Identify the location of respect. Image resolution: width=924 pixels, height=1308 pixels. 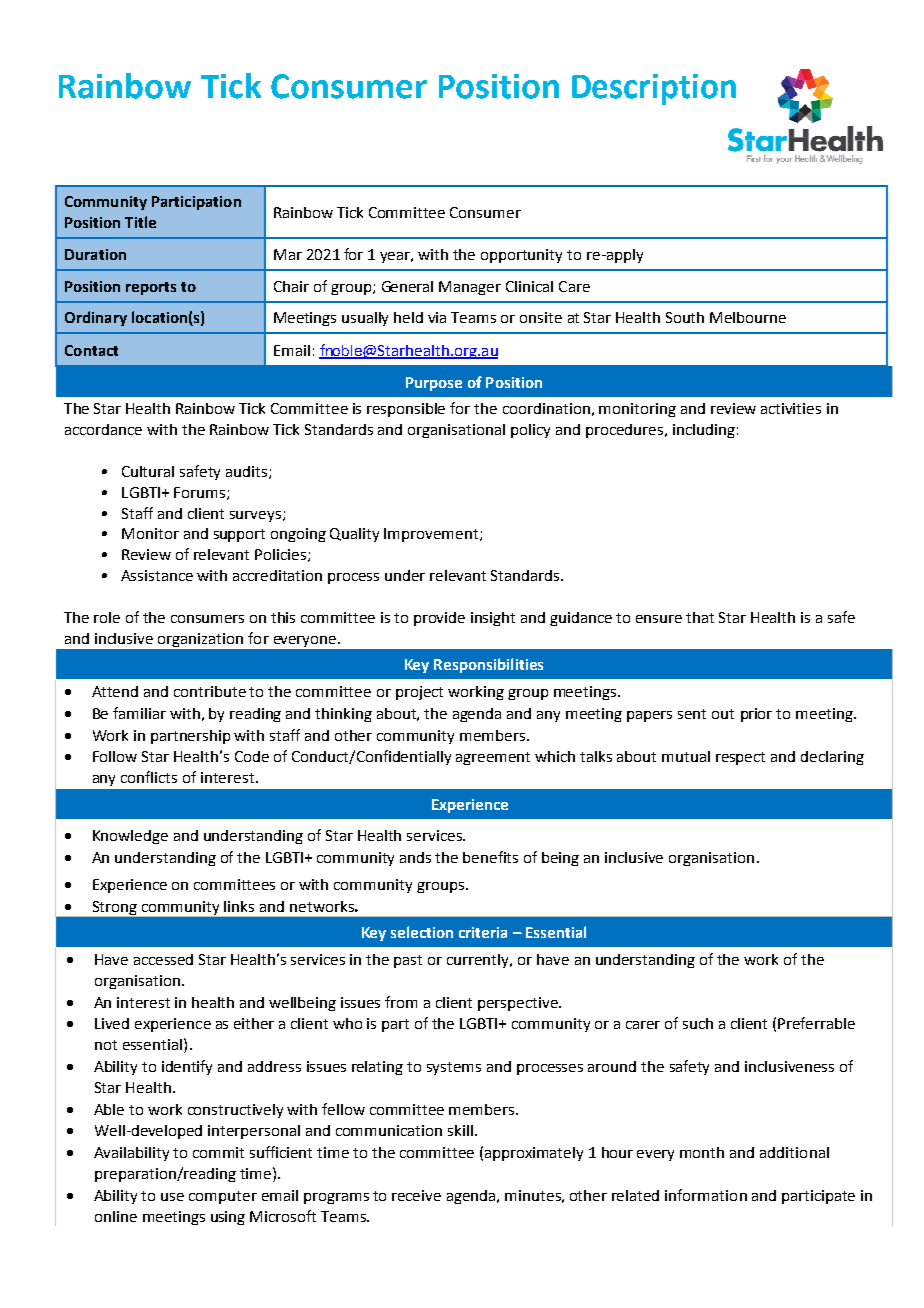
(740, 758).
